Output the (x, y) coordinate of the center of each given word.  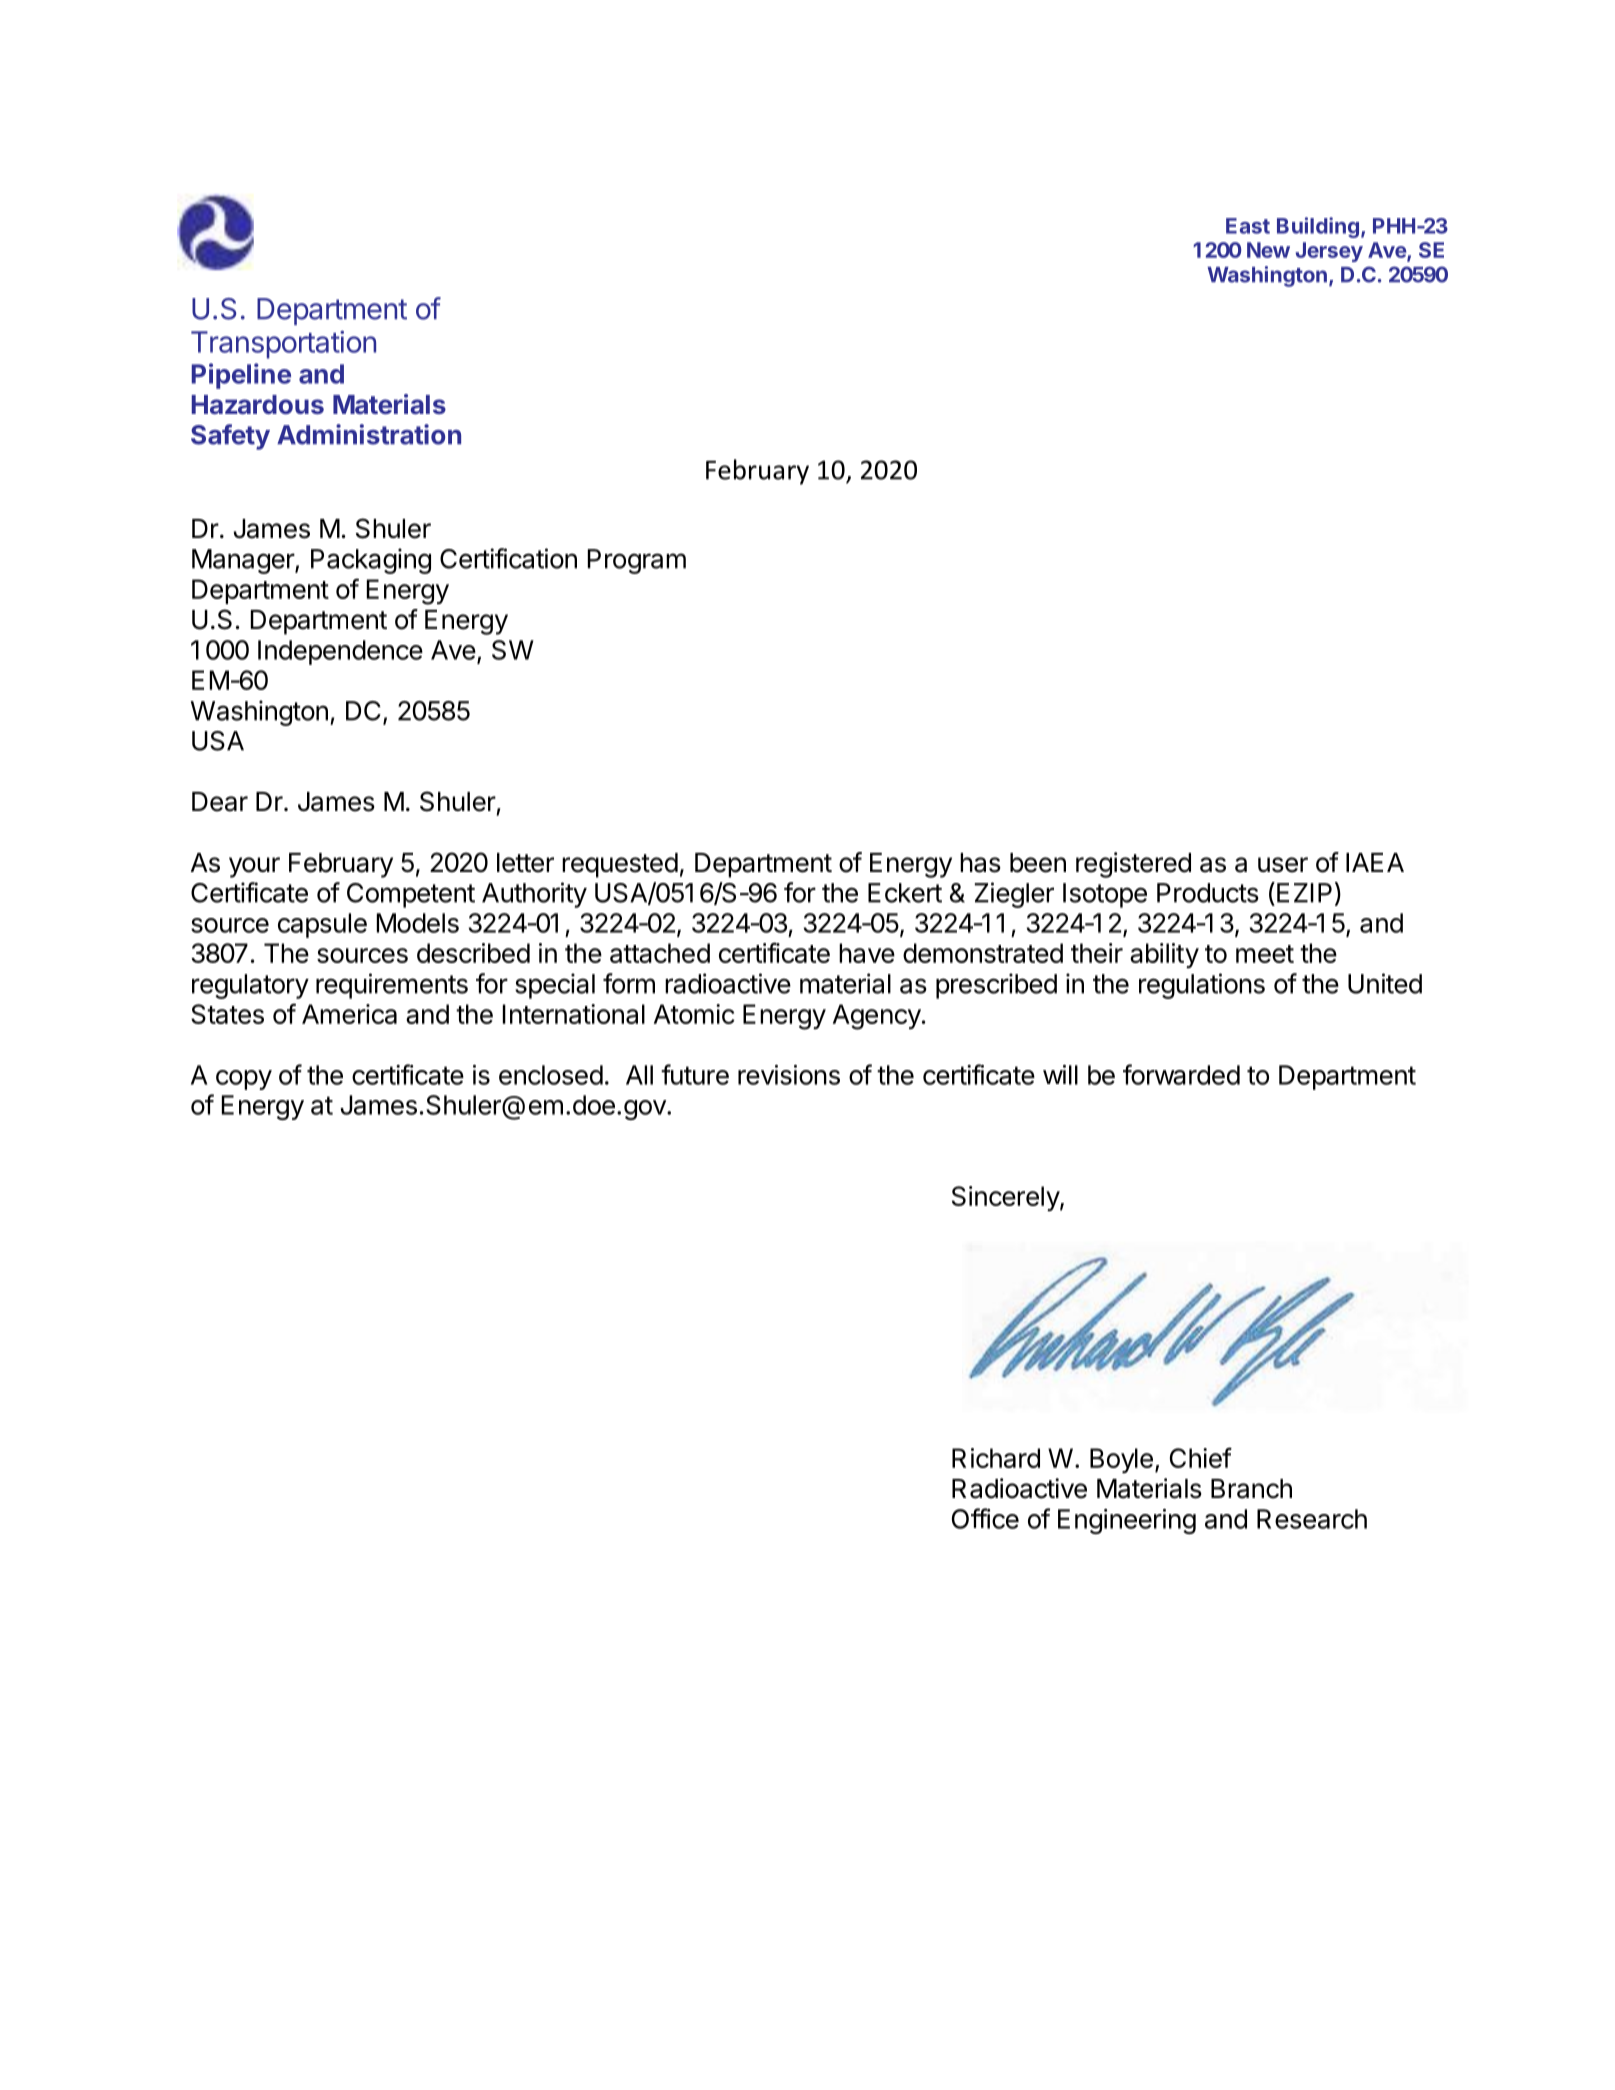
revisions (789, 1075)
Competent (411, 895)
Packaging (371, 561)
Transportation (283, 345)
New (1268, 250)
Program (637, 561)
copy (244, 1080)
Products (1208, 893)
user (1283, 865)
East (1248, 226)
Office (985, 1518)
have (867, 953)
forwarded (1181, 1074)
